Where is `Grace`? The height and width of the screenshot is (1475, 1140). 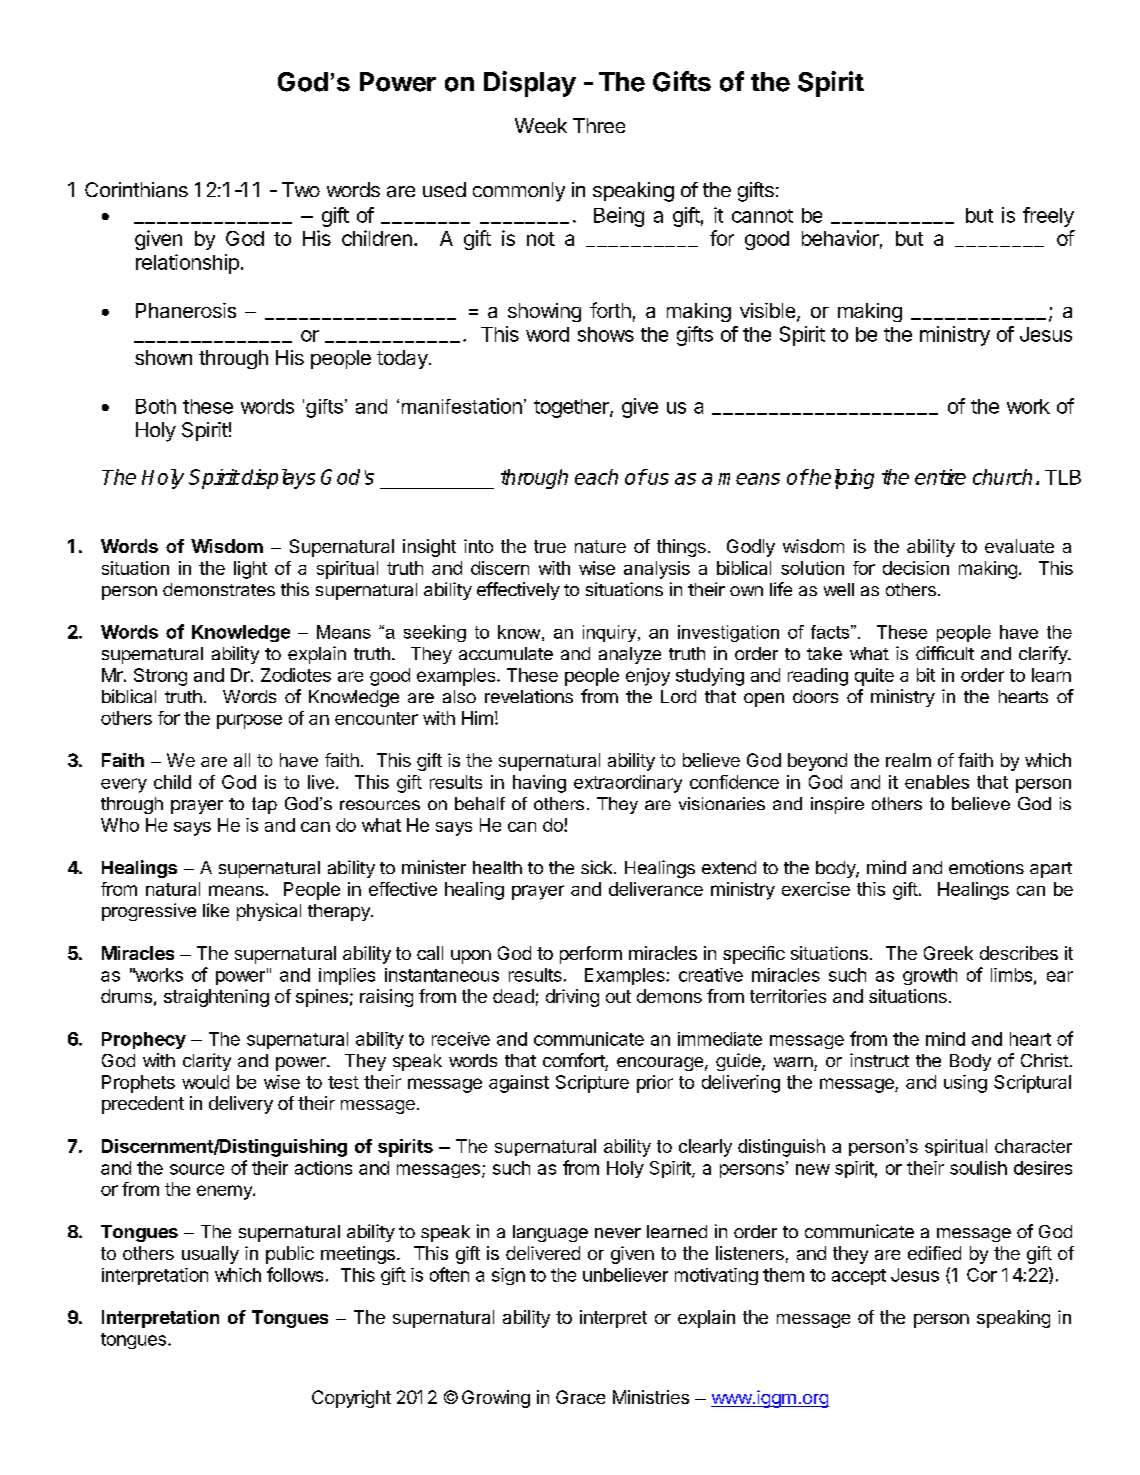
Grace is located at coordinates (580, 1397).
